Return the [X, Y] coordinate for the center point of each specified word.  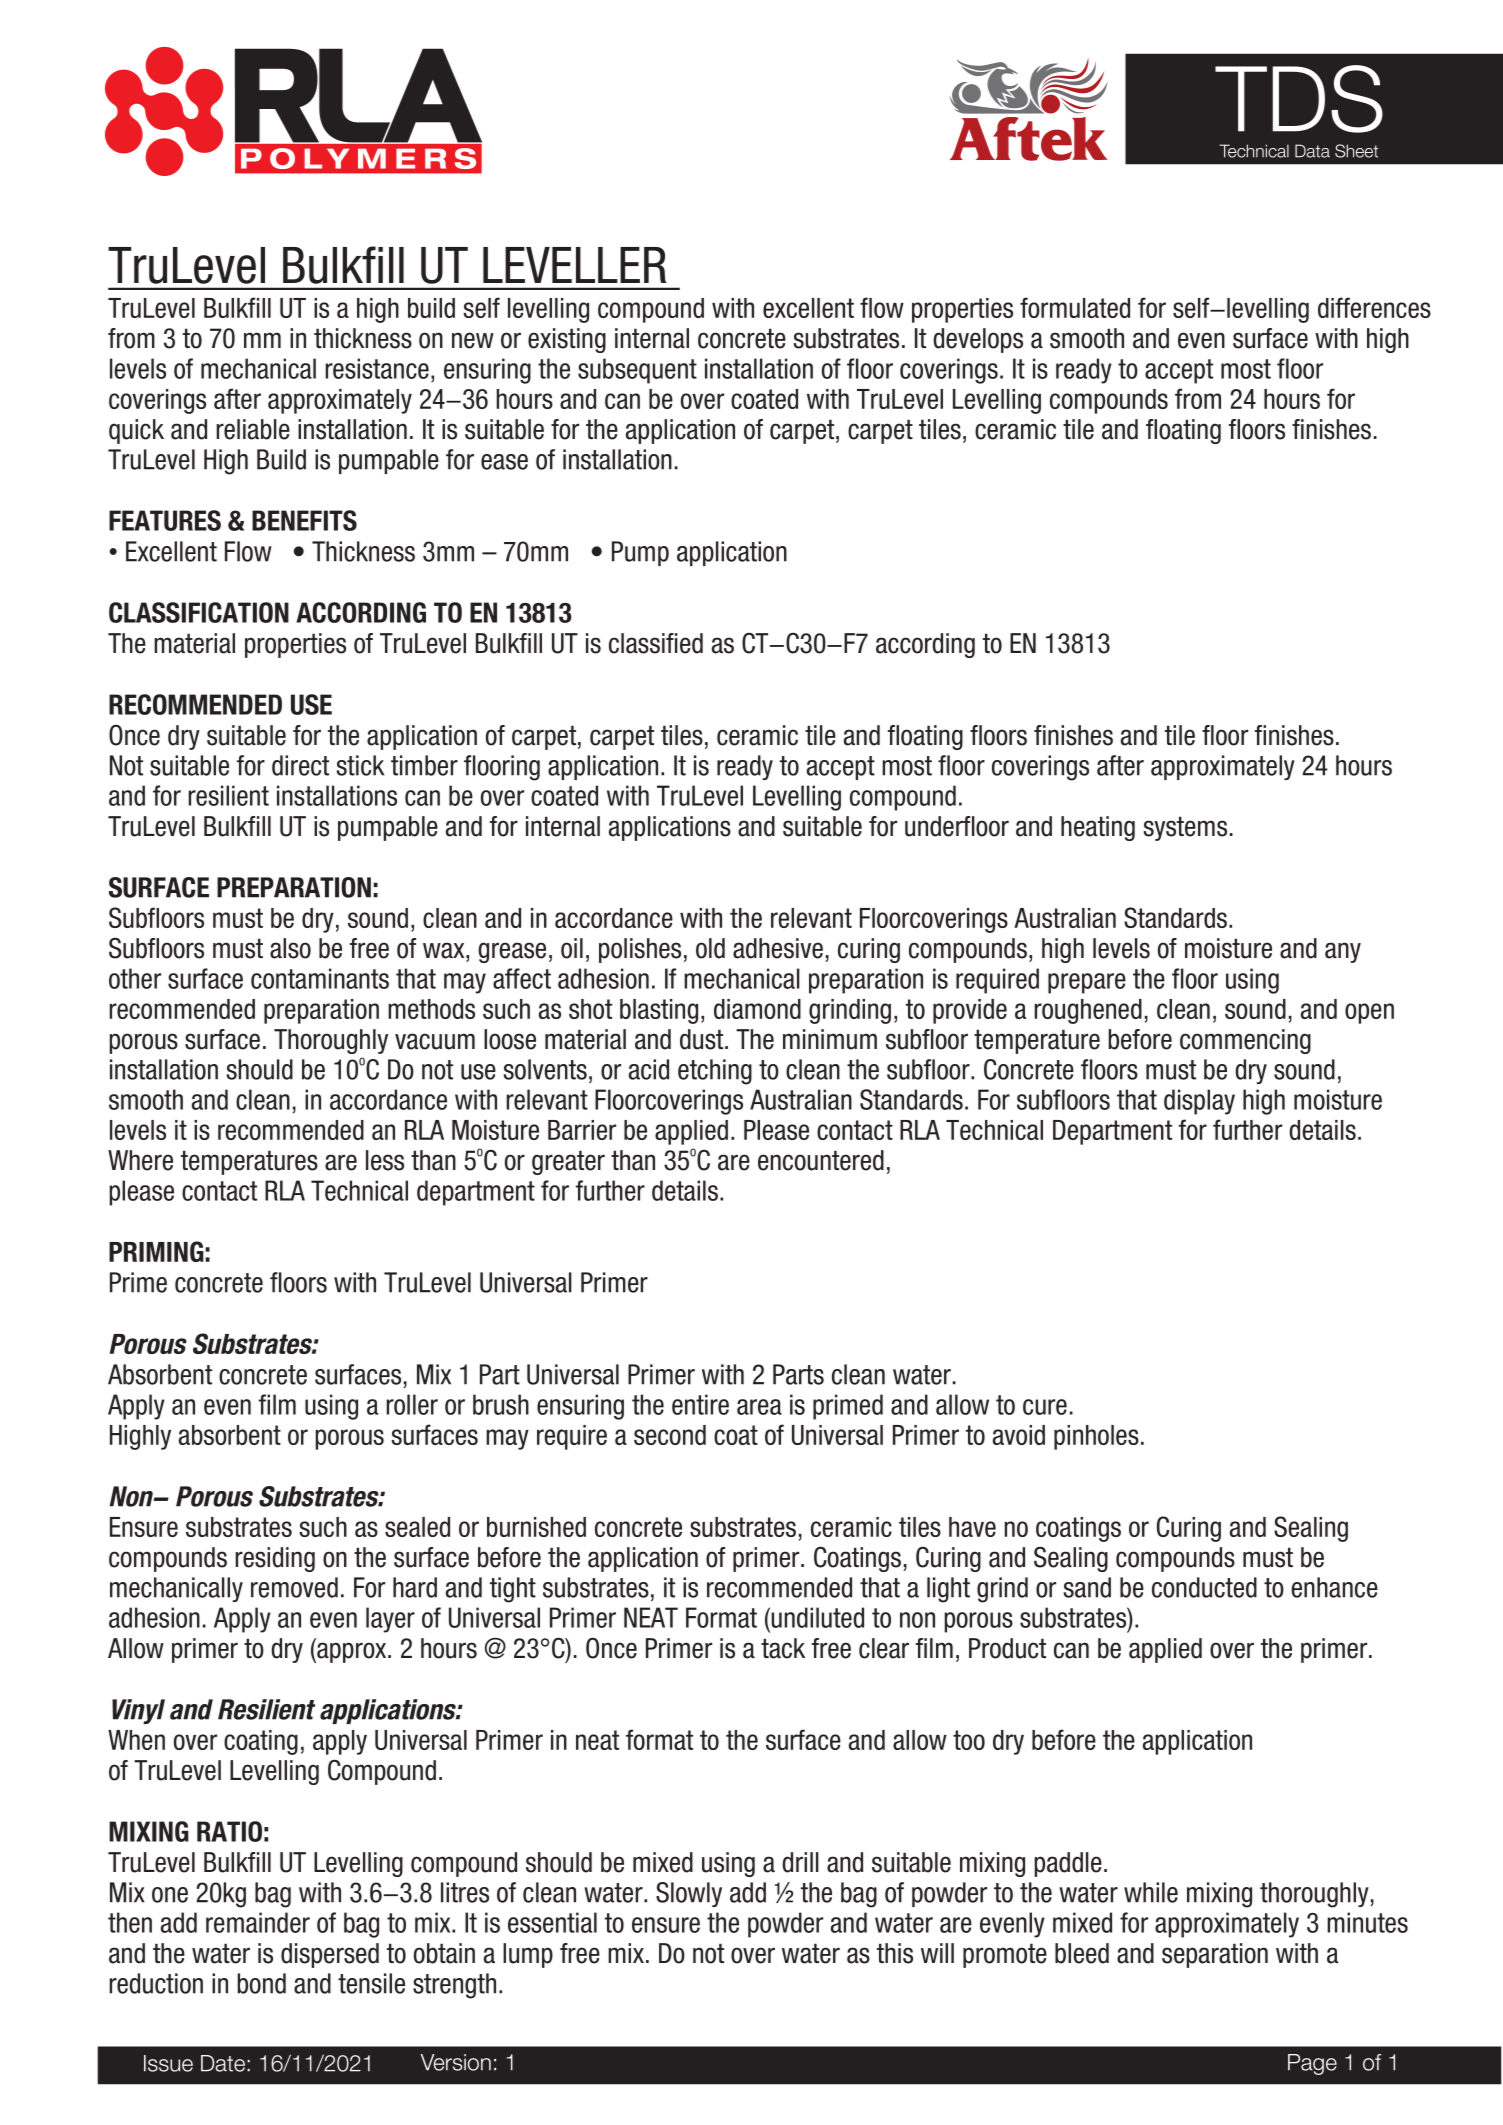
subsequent [637, 371]
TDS [1299, 99]
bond [261, 1983]
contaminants [320, 978]
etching [715, 1072]
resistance [377, 368]
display [1199, 1102]
